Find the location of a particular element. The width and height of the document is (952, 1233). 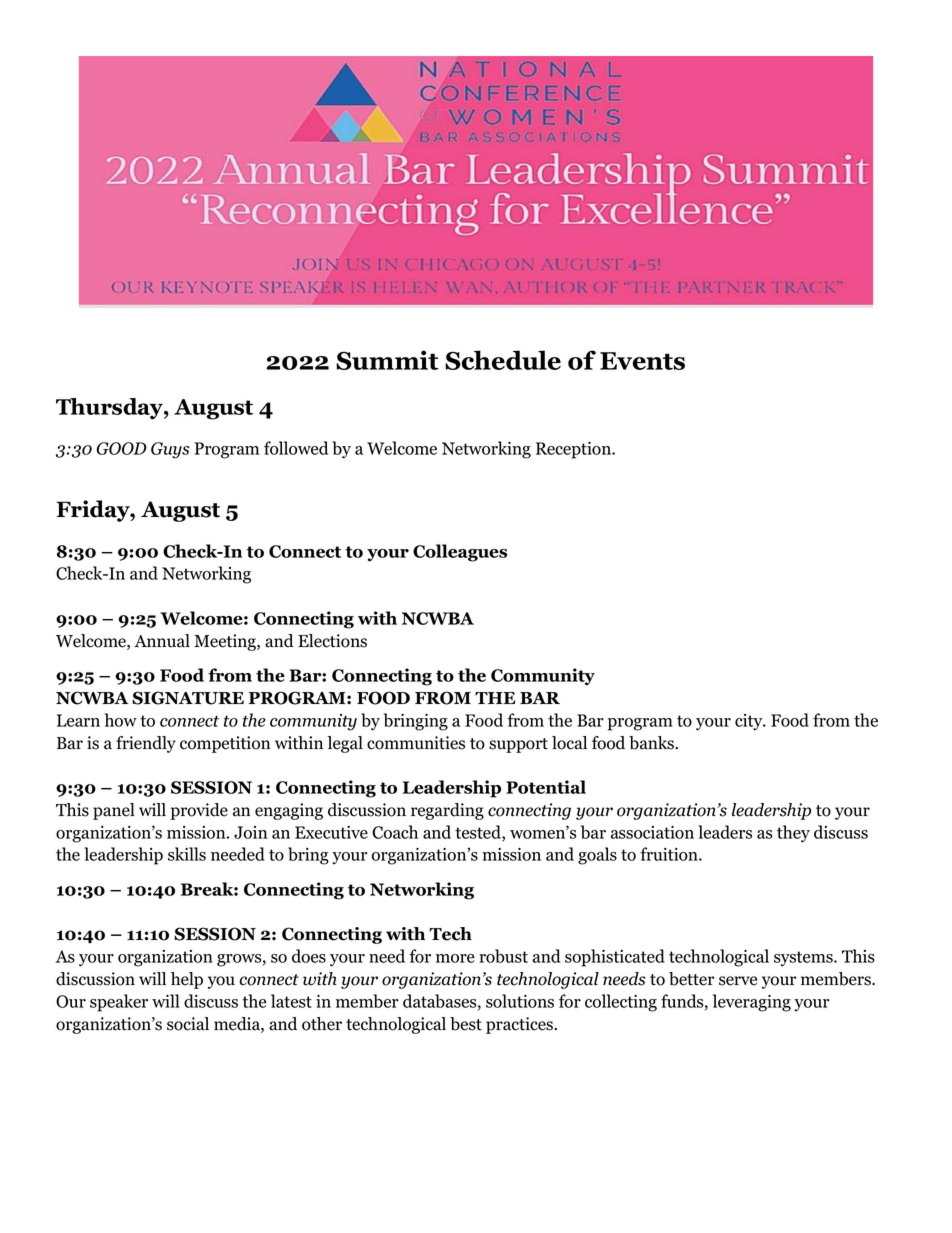

skills is located at coordinates (187, 854).
